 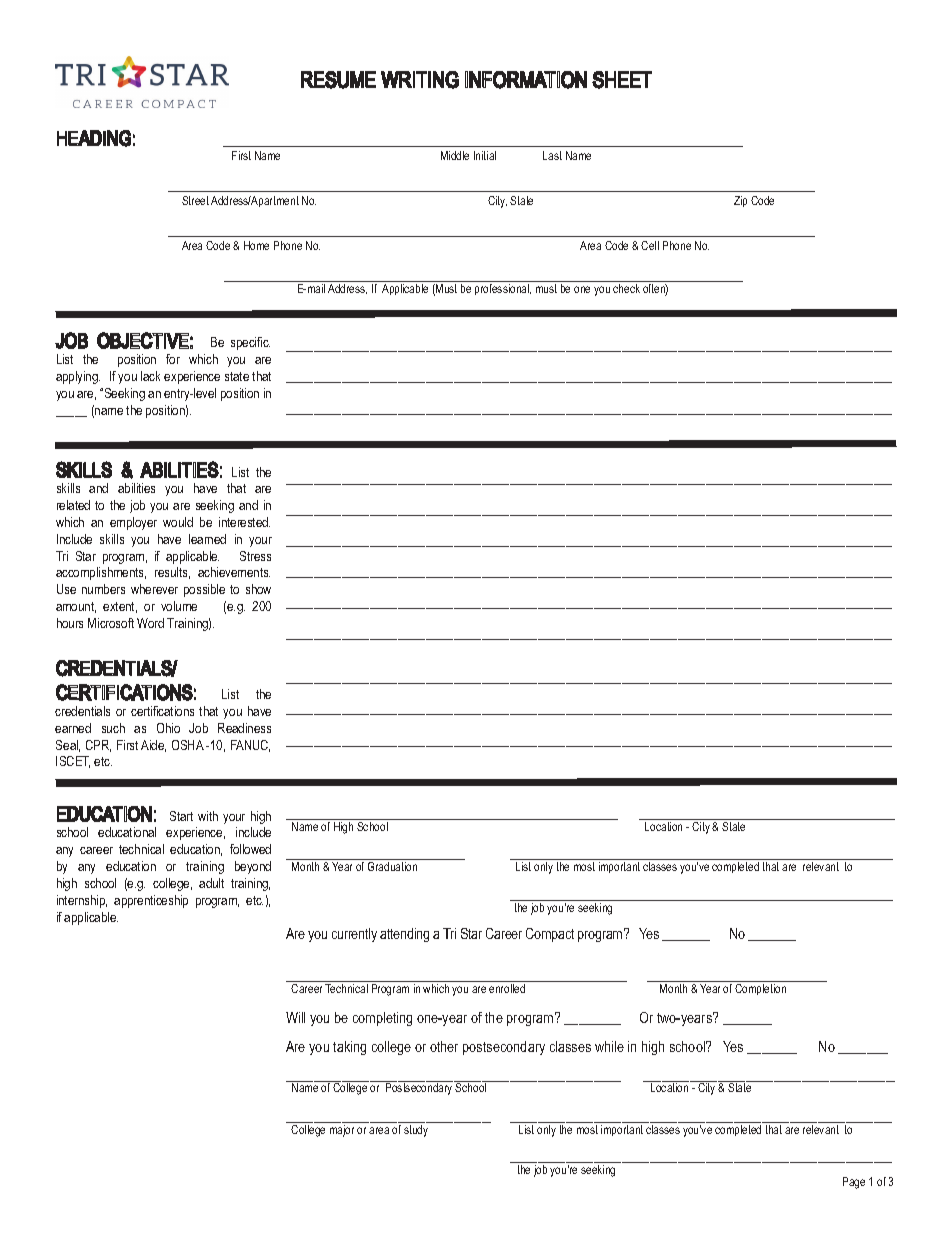 I want to click on Middle, so click(x=455, y=155).
